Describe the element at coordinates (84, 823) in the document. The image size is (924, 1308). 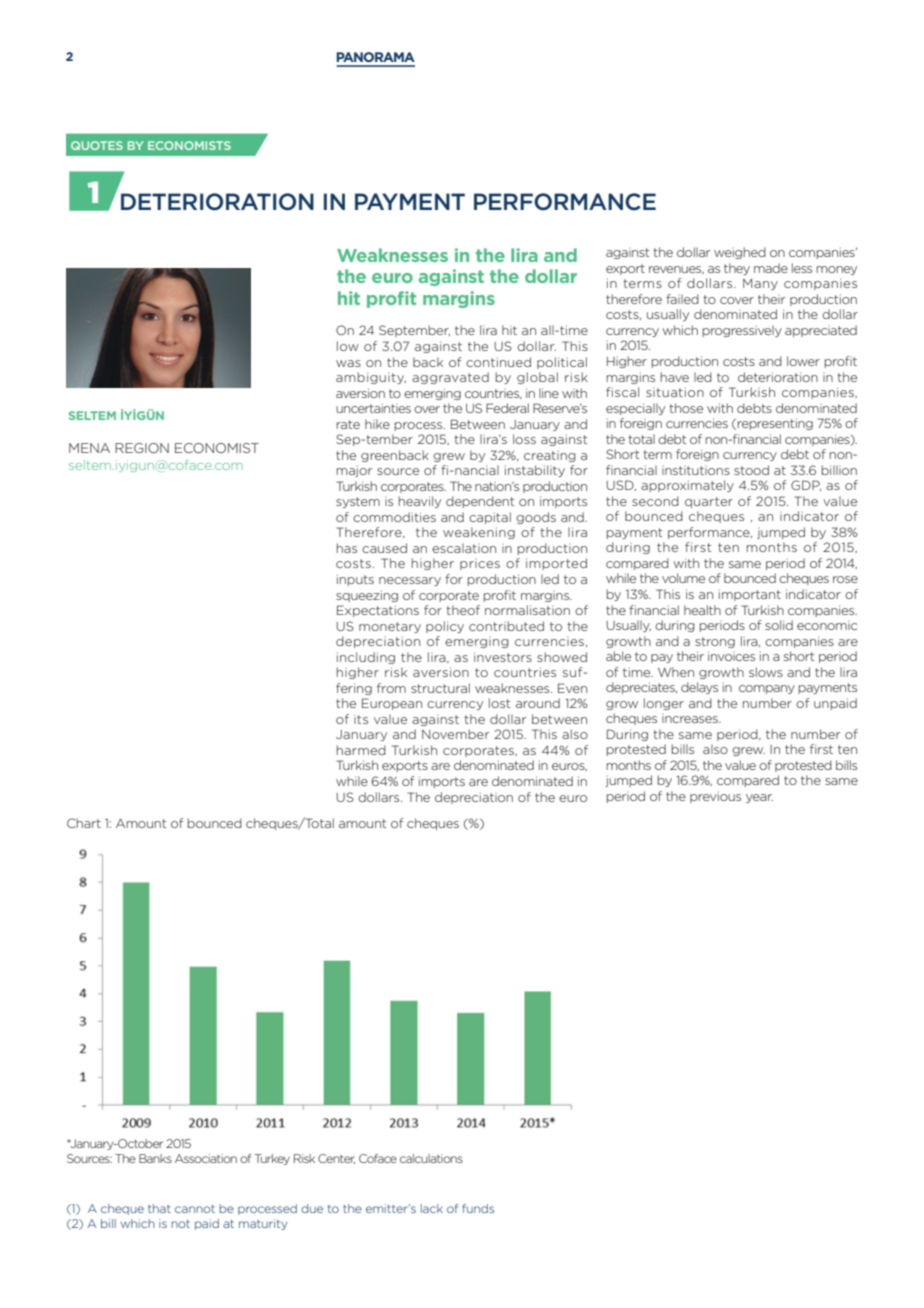
I see `Chart` at that location.
